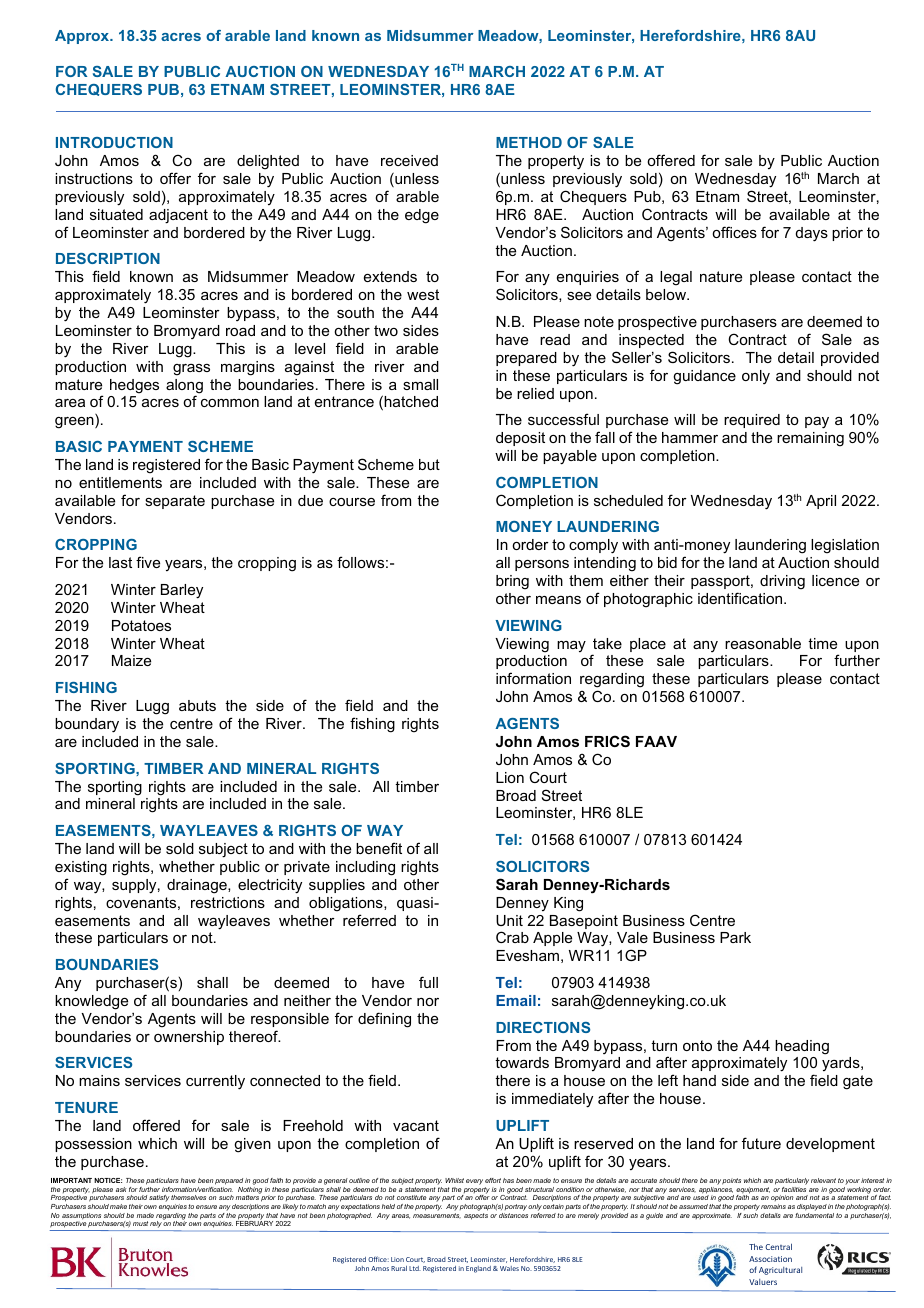  What do you see at coordinates (428, 982) in the screenshot?
I see `full` at bounding box center [428, 982].
